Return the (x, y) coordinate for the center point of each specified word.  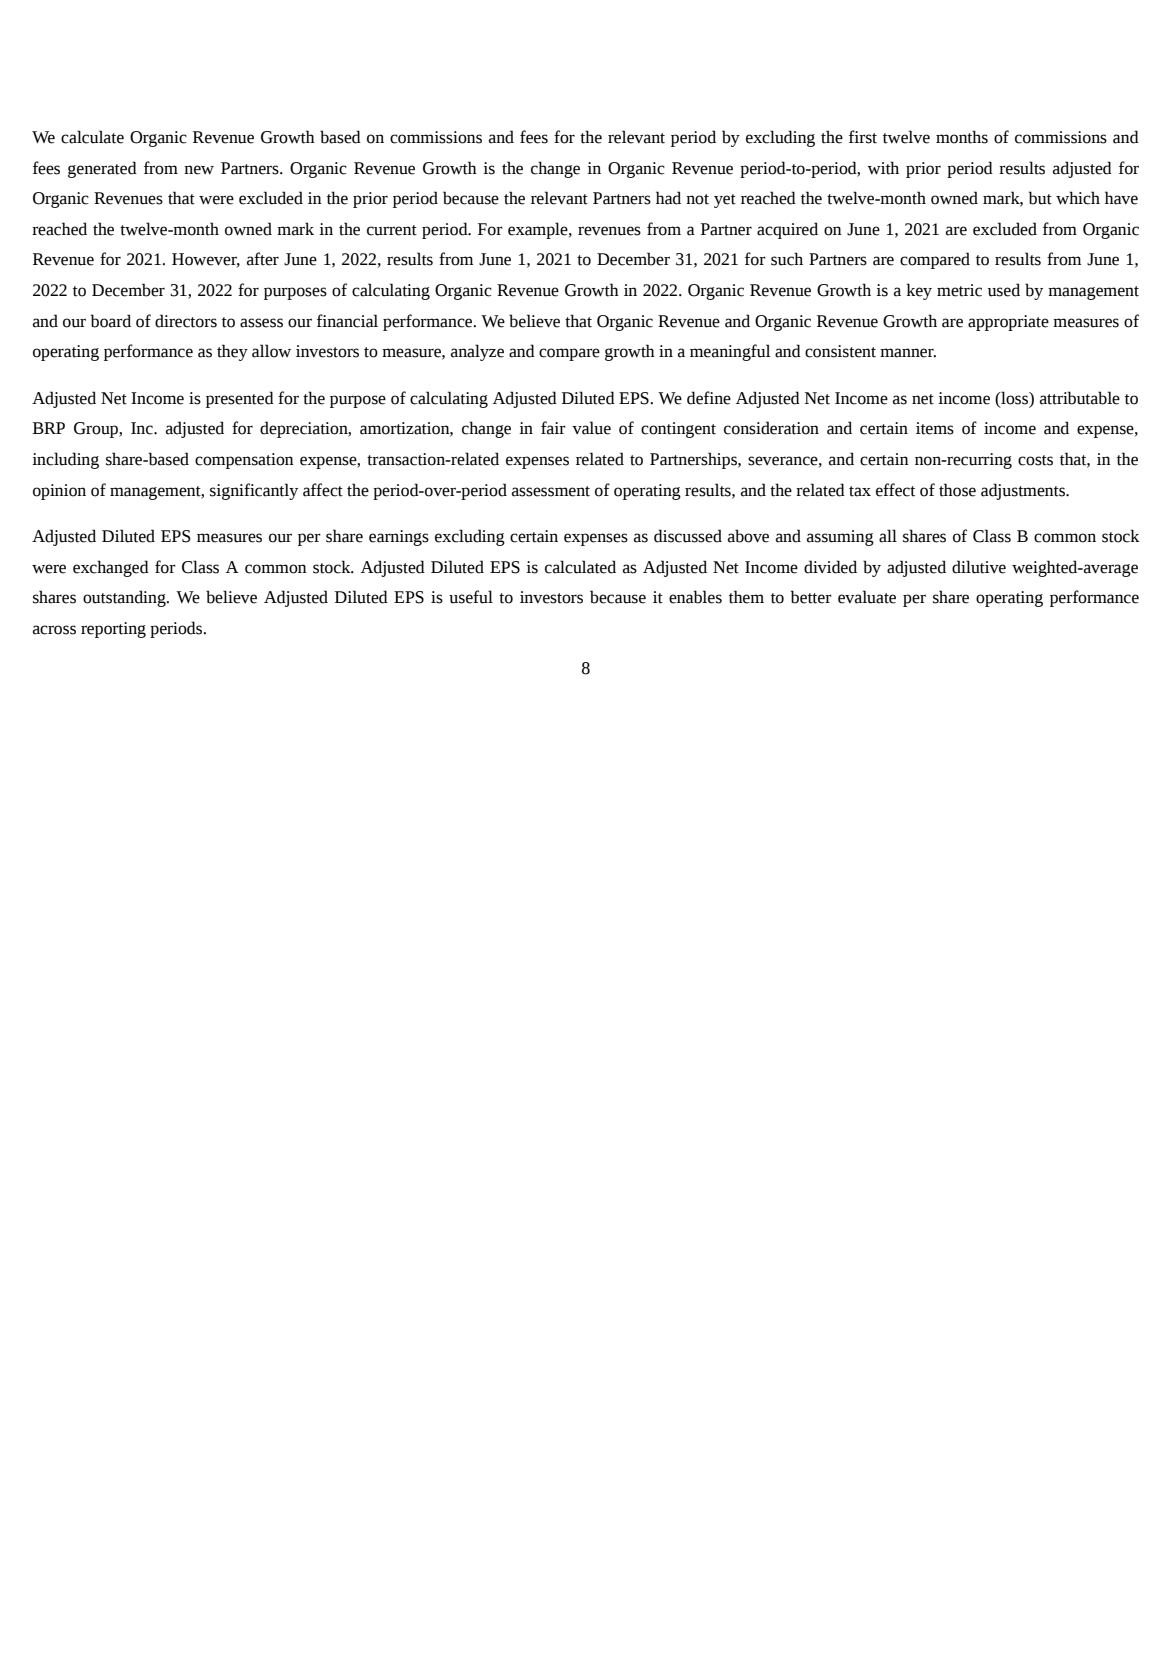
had (668, 198)
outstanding (125, 598)
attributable (1080, 398)
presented (240, 399)
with (883, 168)
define (709, 398)
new (199, 170)
